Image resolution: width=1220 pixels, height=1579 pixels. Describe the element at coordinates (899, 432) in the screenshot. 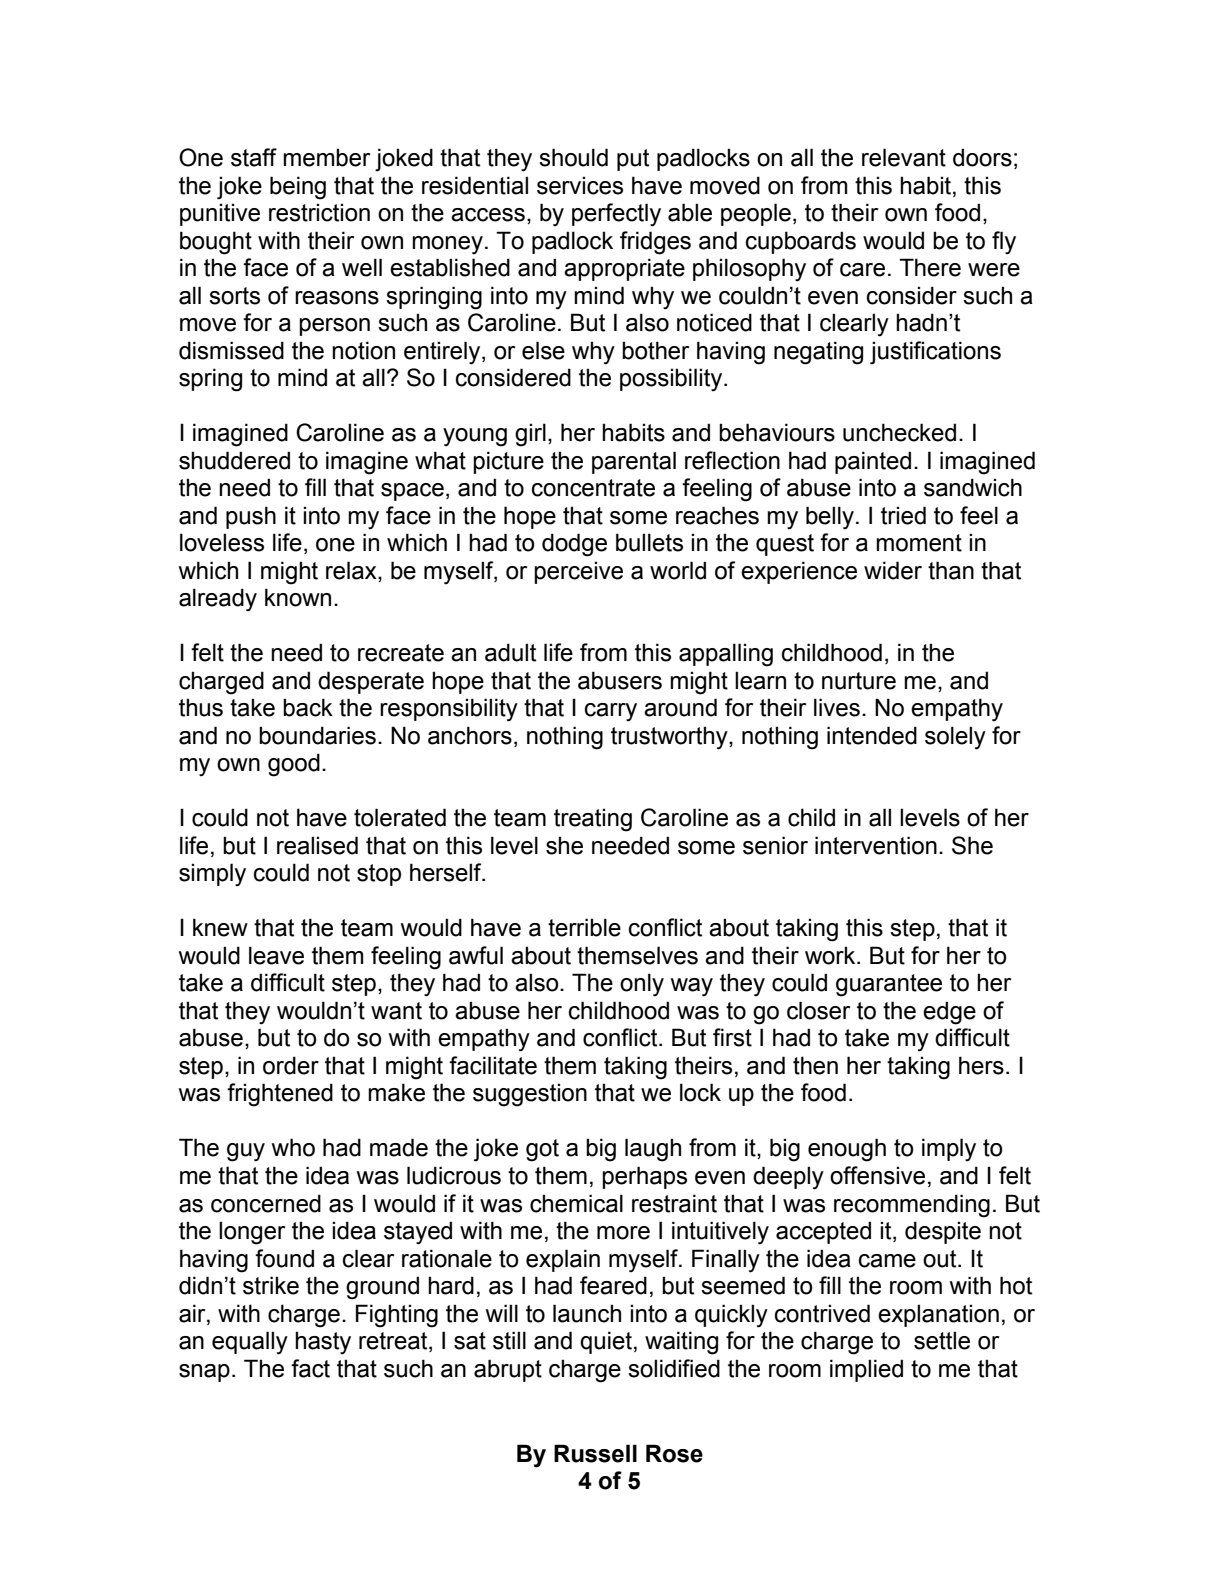

I see `unchecked` at that location.
